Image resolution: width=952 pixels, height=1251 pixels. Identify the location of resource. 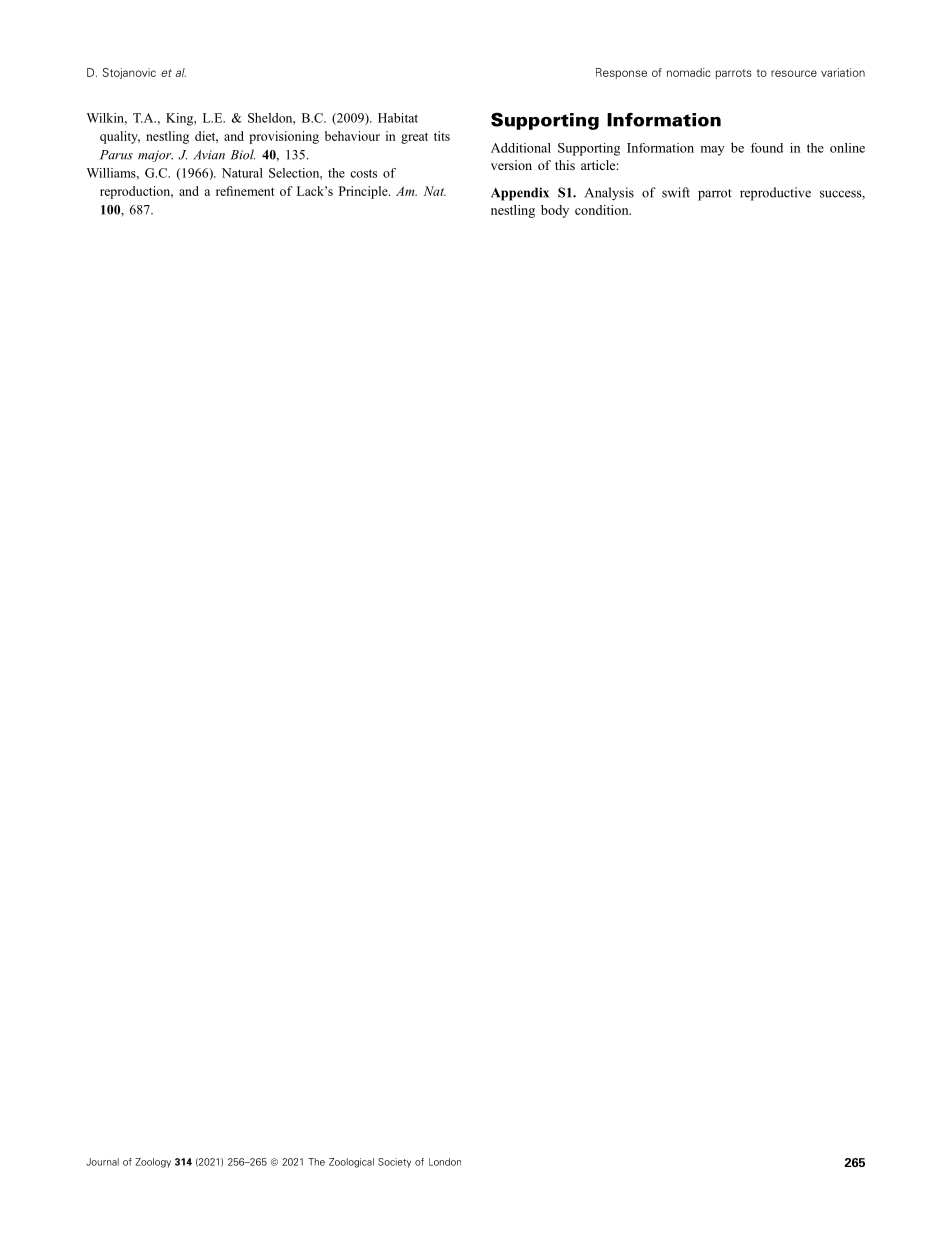
(794, 73).
